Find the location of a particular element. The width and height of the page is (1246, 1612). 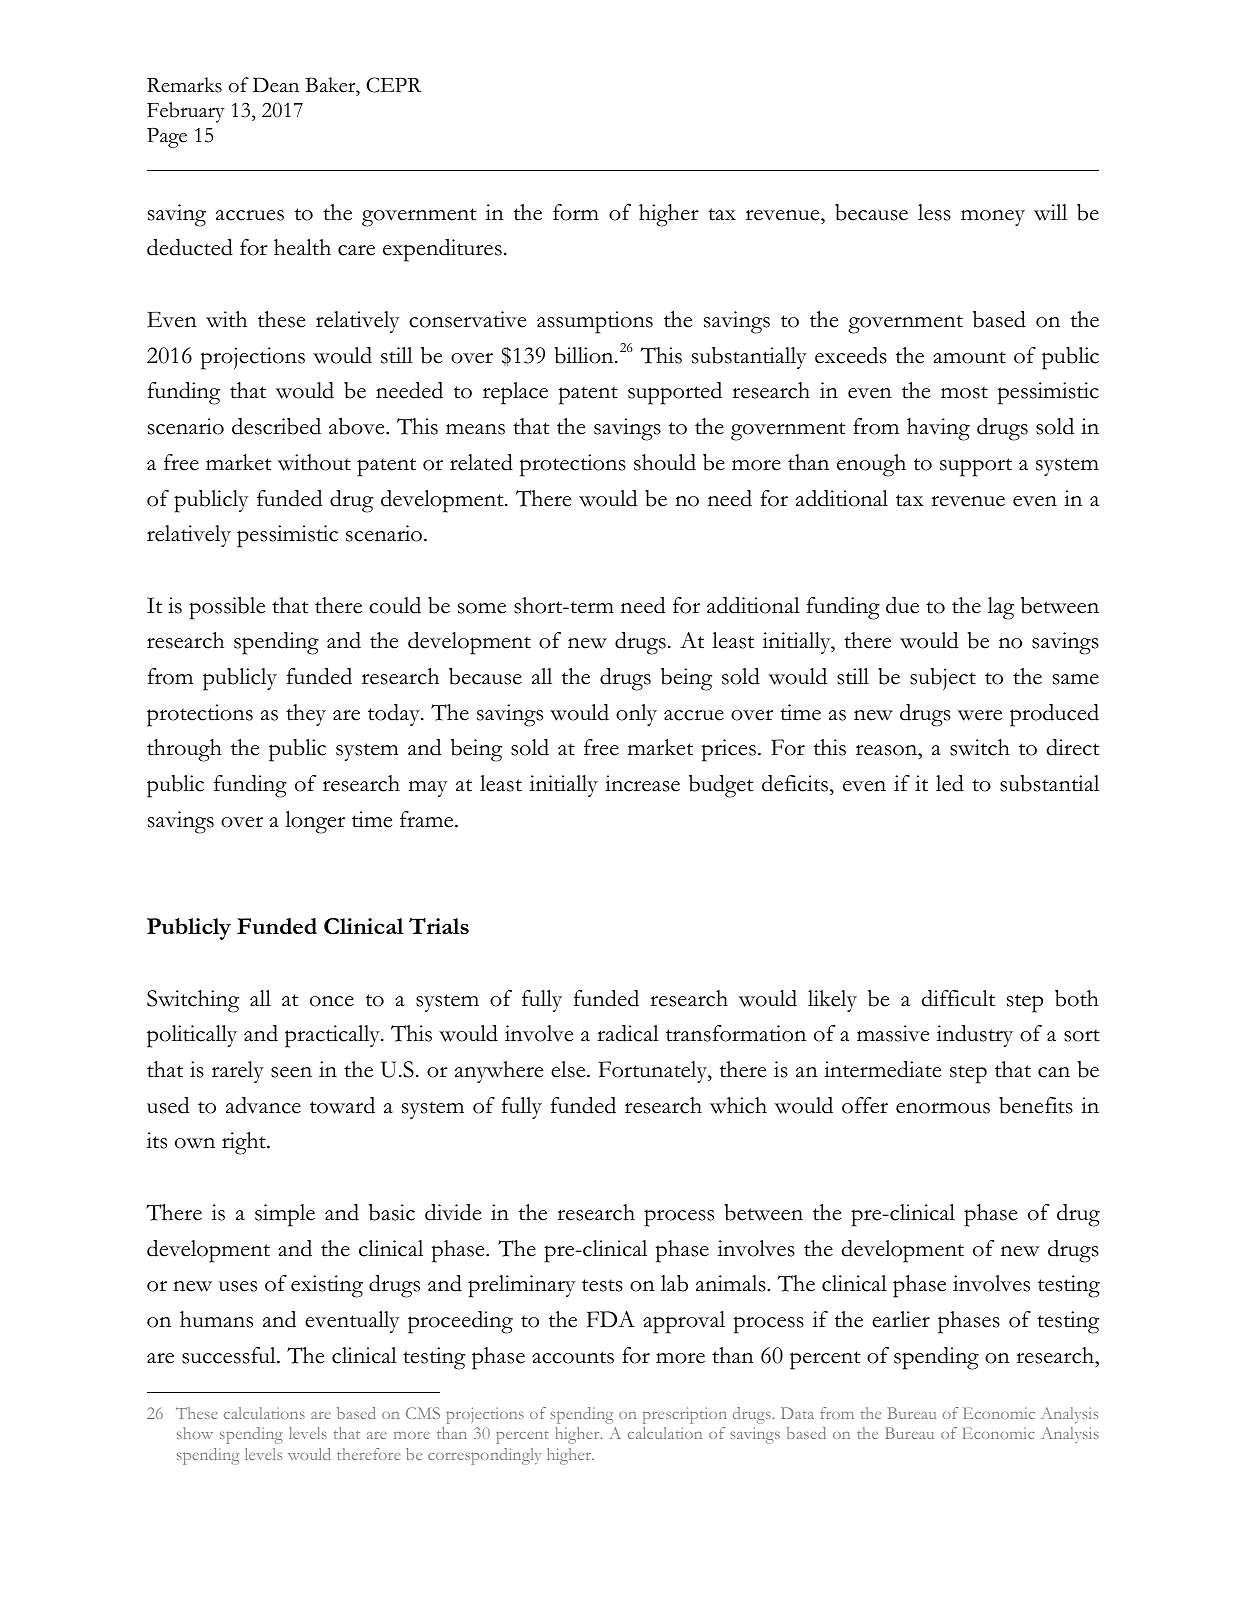

led is located at coordinates (950, 783).
